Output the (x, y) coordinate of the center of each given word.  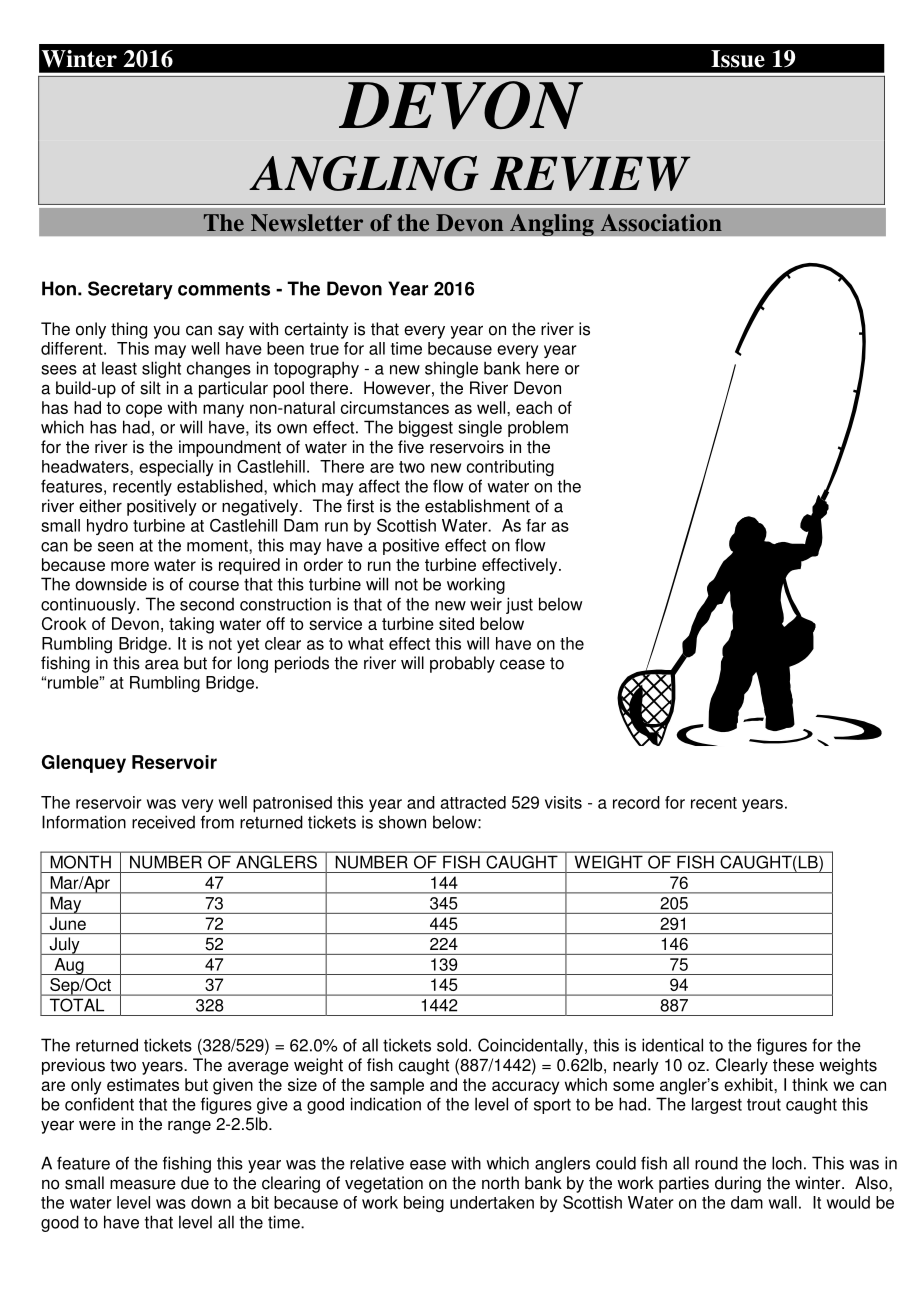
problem (538, 428)
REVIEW (590, 173)
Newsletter (307, 223)
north (500, 1183)
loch (787, 1163)
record (636, 802)
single (480, 428)
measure (143, 1184)
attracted (473, 802)
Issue (738, 59)
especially (176, 468)
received (163, 822)
